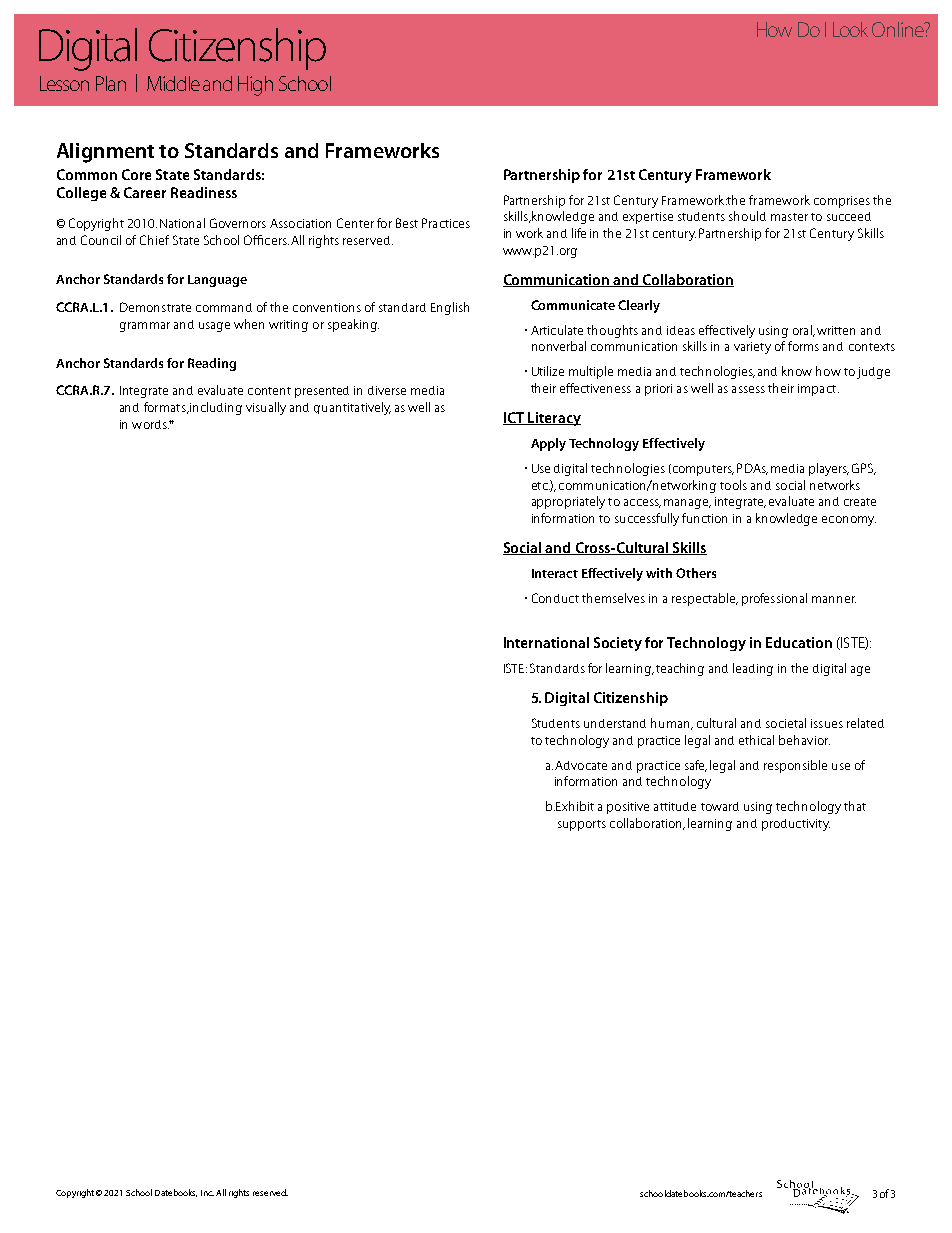 This screenshot has height=1233, width=952. Describe the element at coordinates (774, 599) in the screenshot. I see `professional` at that location.
